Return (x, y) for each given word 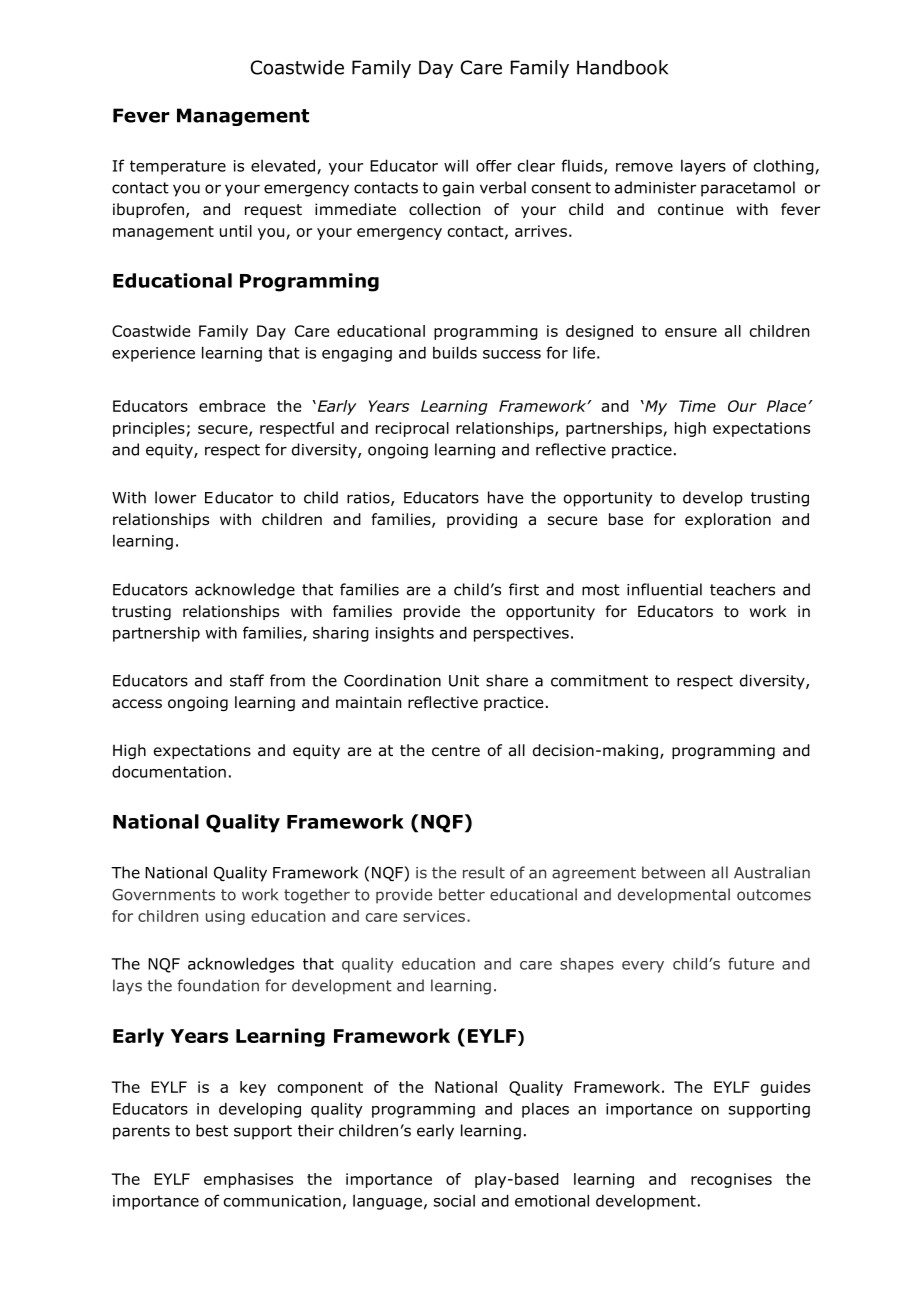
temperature (178, 167)
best (212, 1130)
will (456, 165)
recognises (731, 1180)
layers (703, 167)
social (454, 1200)
